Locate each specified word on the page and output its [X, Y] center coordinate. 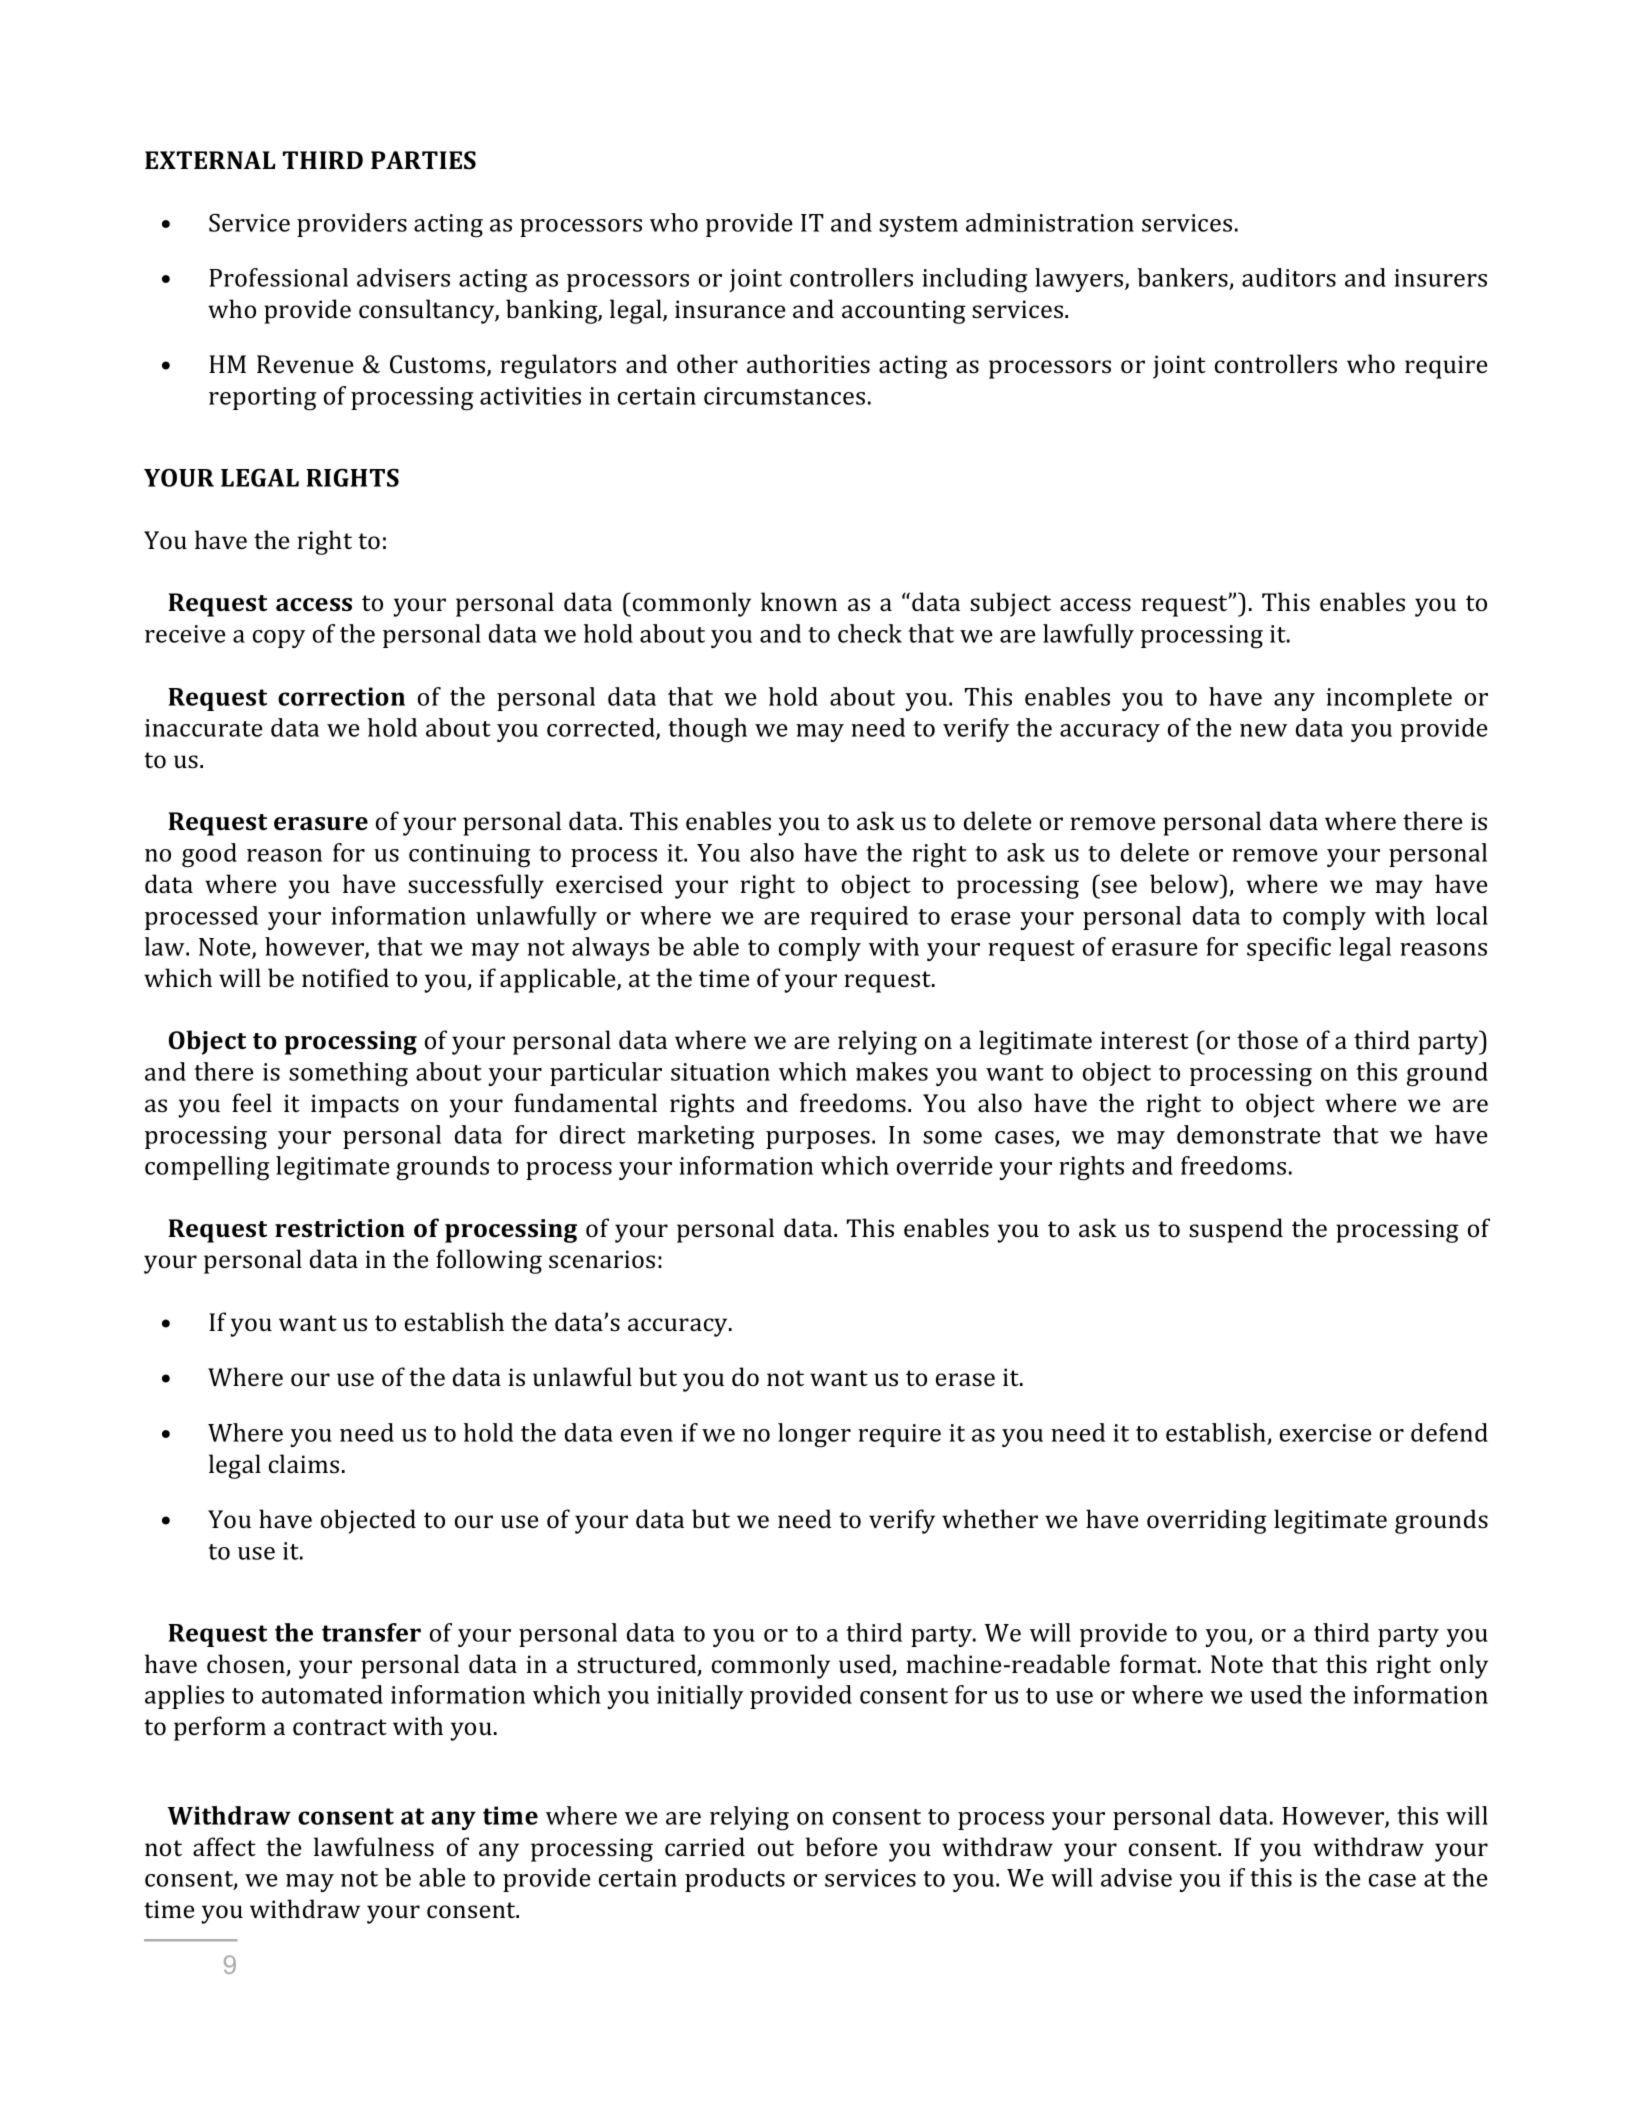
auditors [1289, 277]
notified [345, 977]
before [841, 1847]
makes [892, 1071]
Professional [278, 277]
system [918, 226]
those [1267, 1040]
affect [224, 1846]
